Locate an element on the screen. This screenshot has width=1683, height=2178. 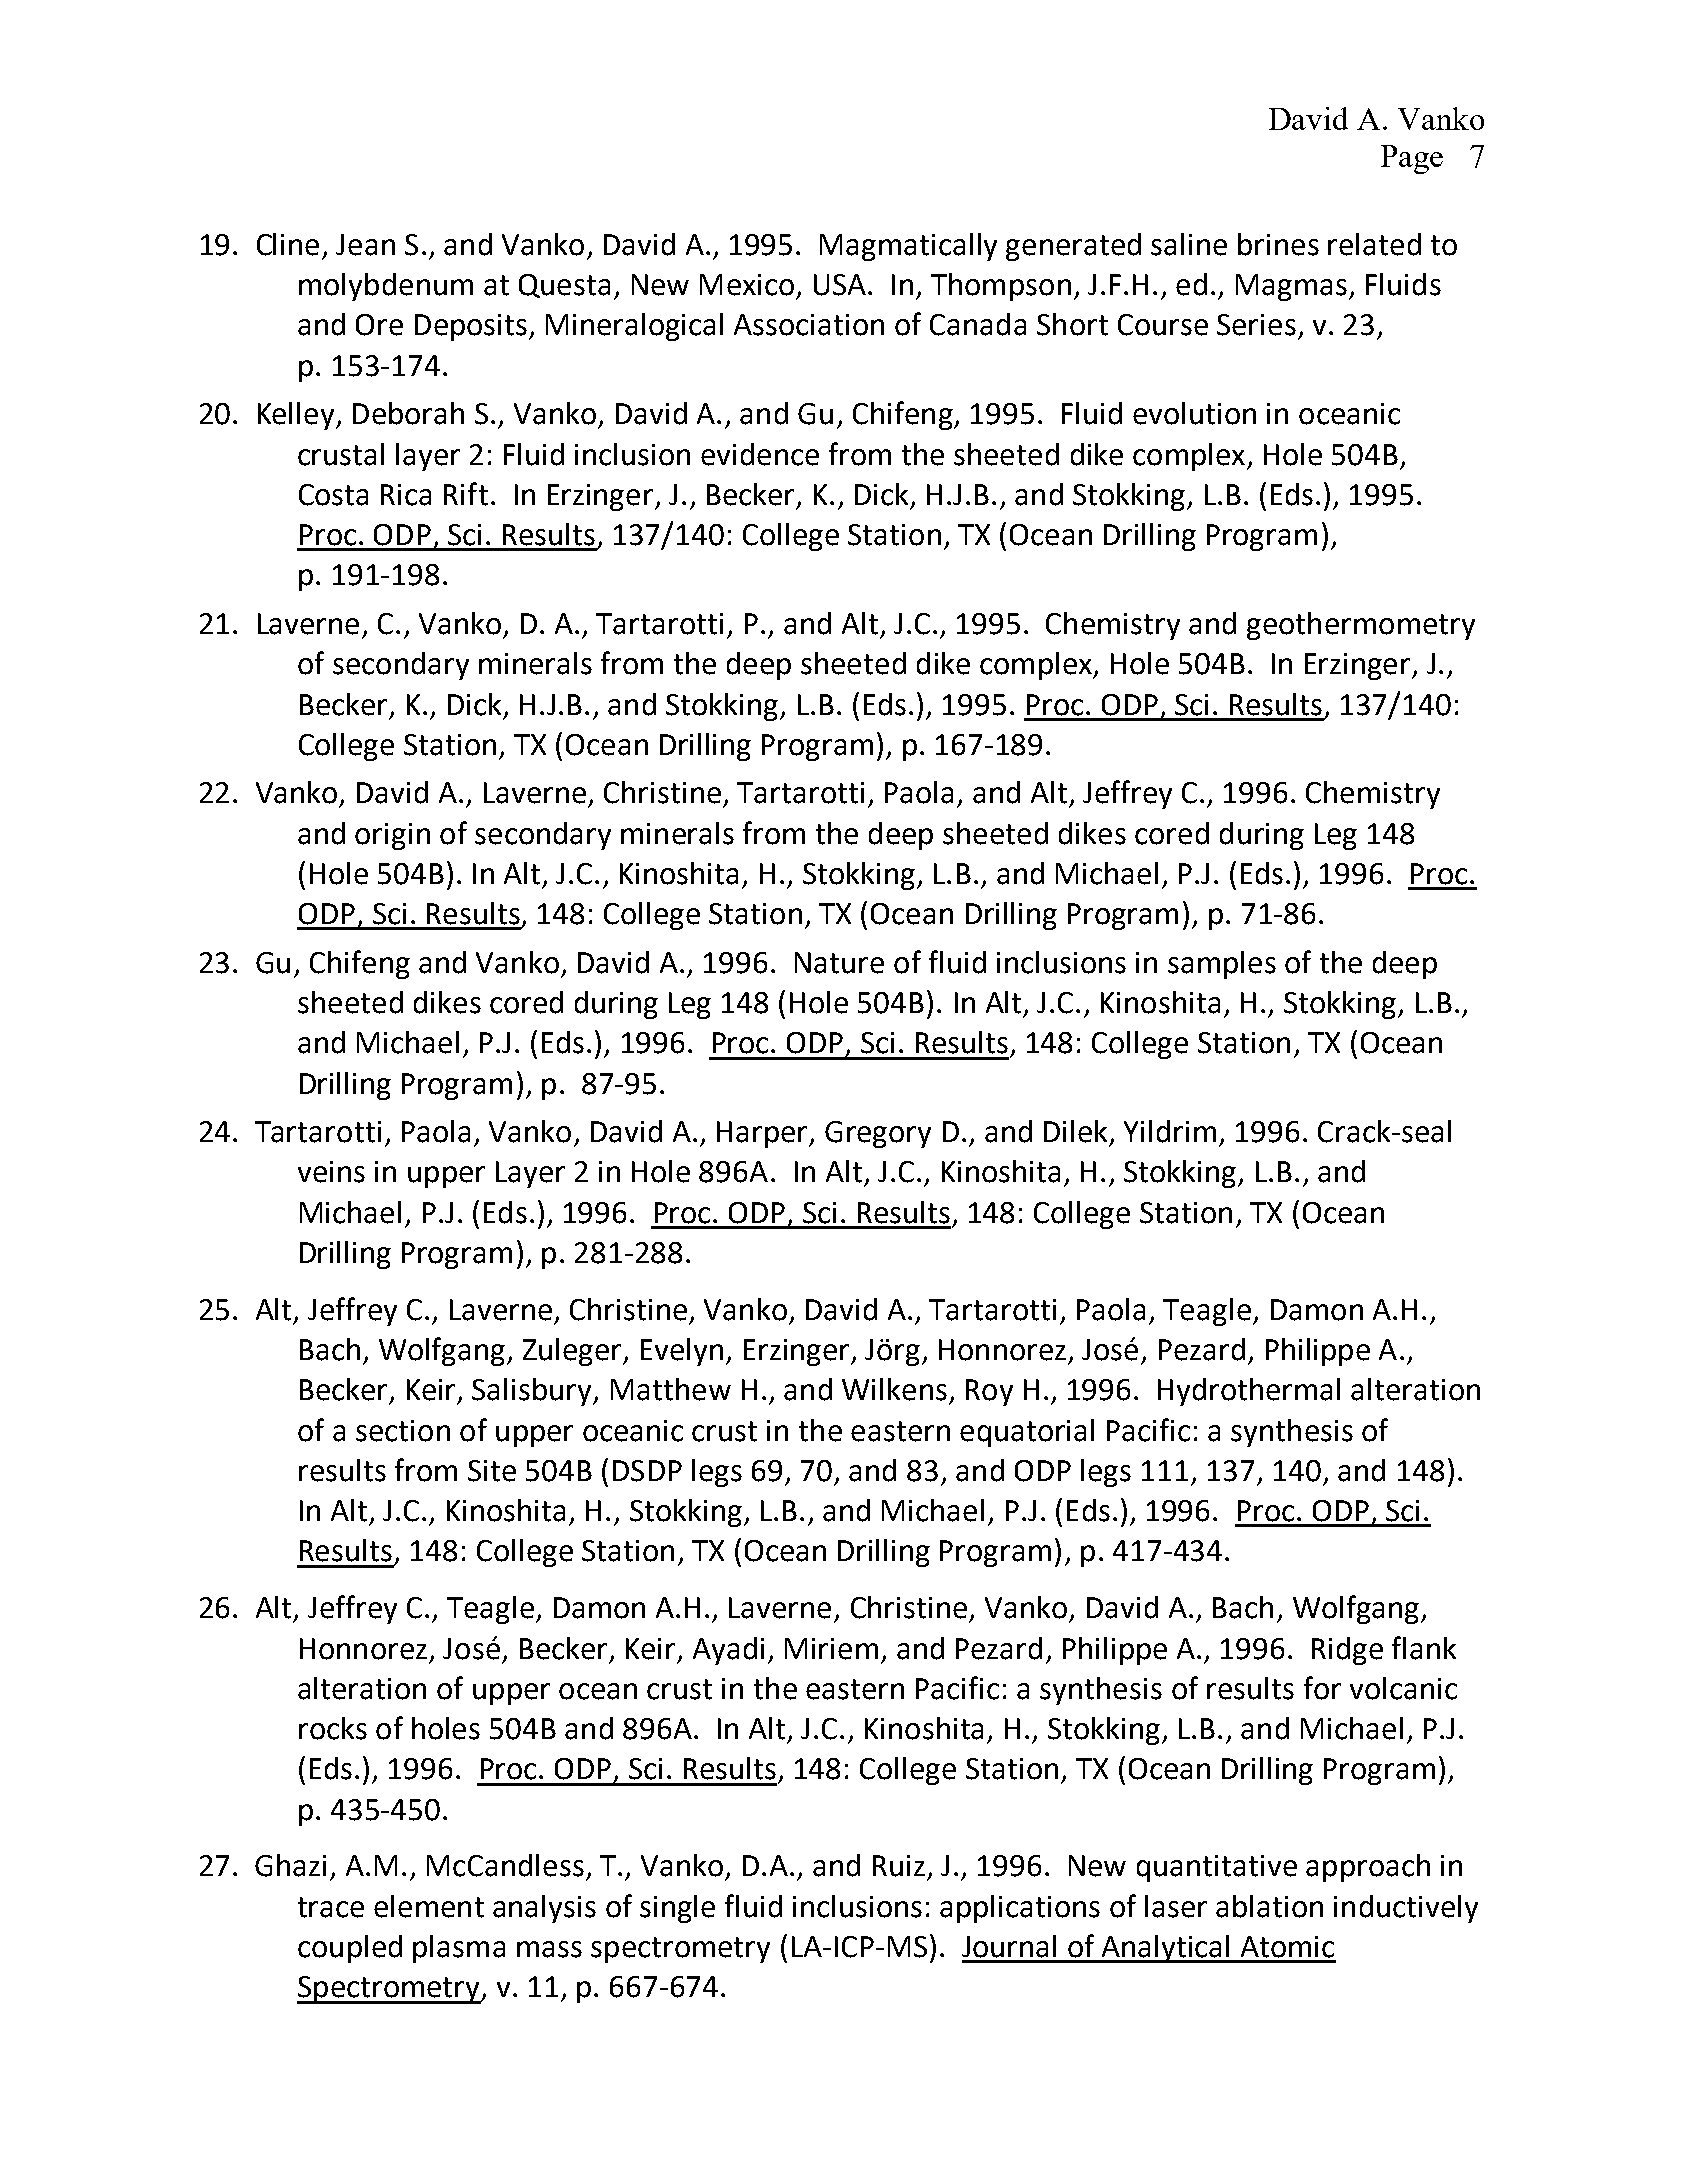
USA is located at coordinates (840, 285).
